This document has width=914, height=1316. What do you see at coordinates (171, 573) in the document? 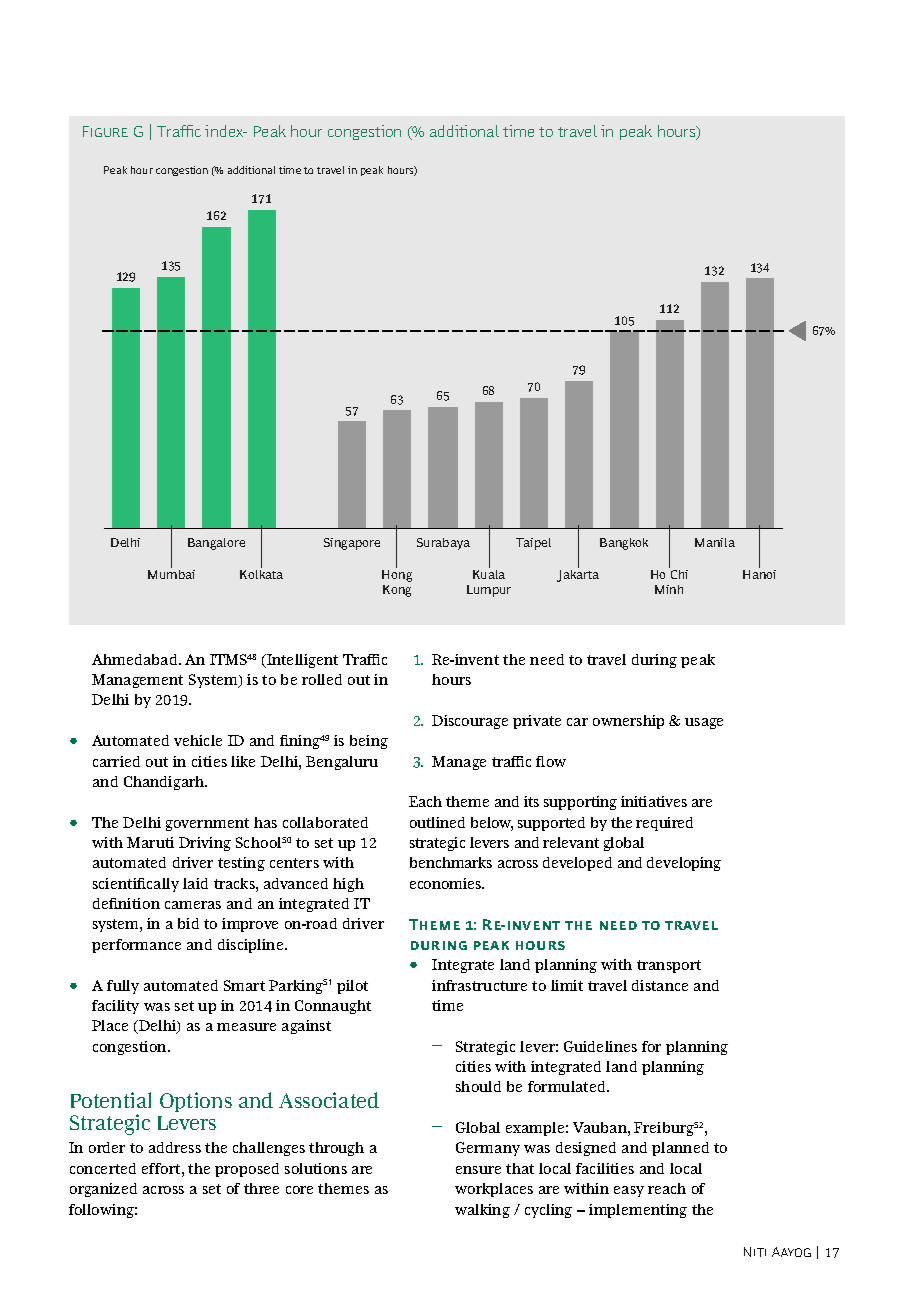
I see `Mumbai` at bounding box center [171, 573].
